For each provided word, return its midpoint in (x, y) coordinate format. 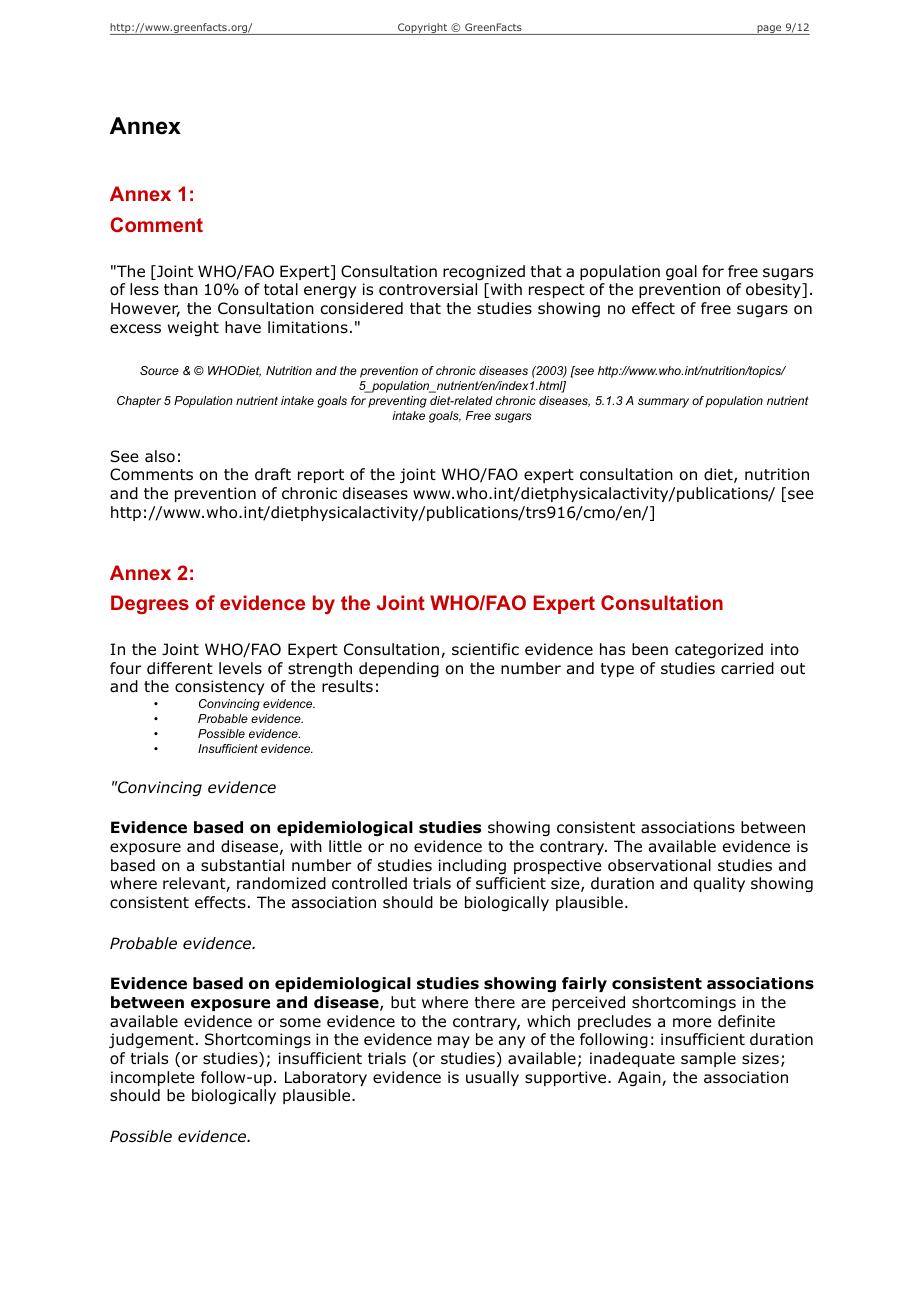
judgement (151, 1040)
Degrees (150, 604)
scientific (485, 649)
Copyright (423, 29)
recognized (484, 273)
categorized (719, 651)
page (769, 30)
